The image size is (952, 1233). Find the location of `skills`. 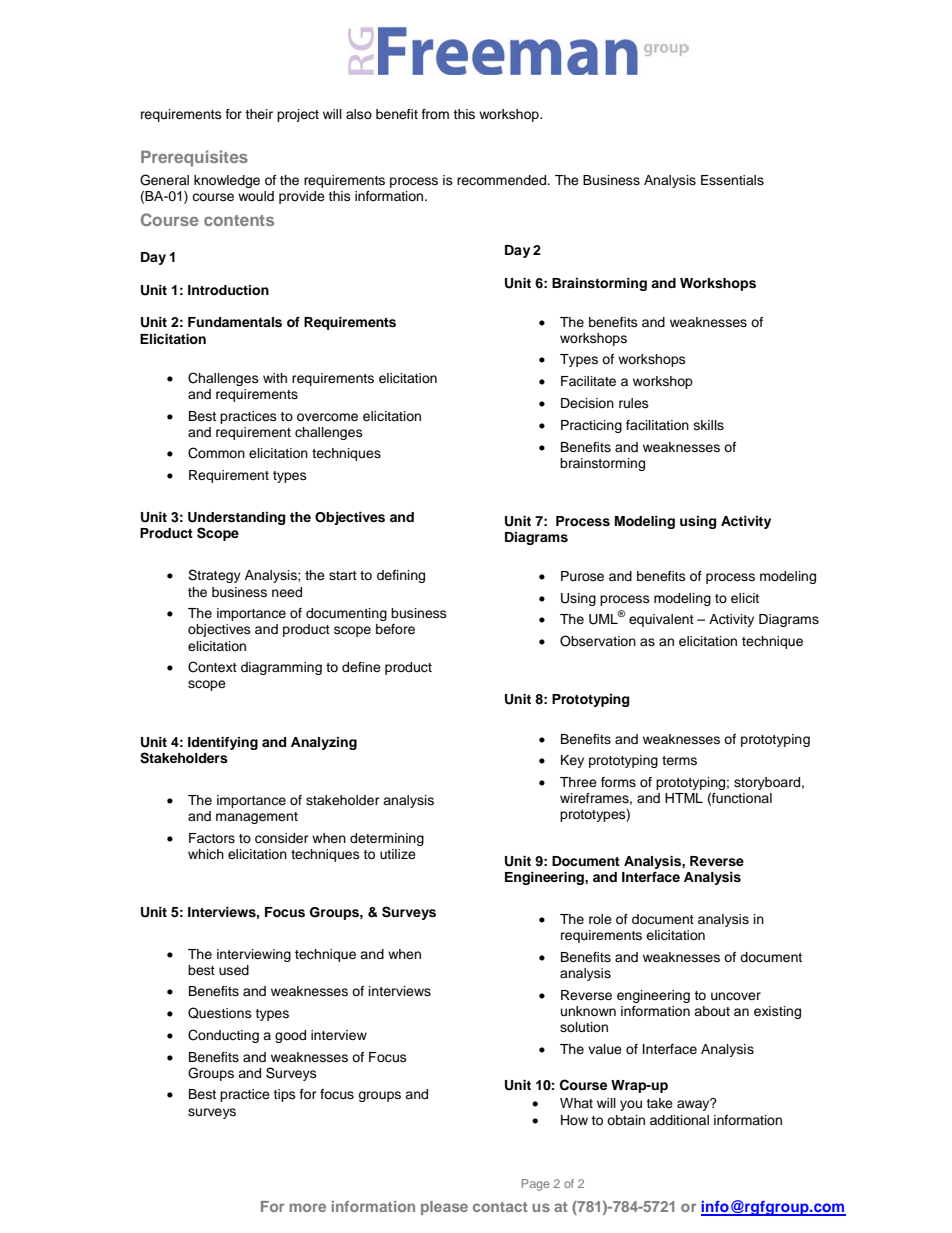

skills is located at coordinates (709, 425).
